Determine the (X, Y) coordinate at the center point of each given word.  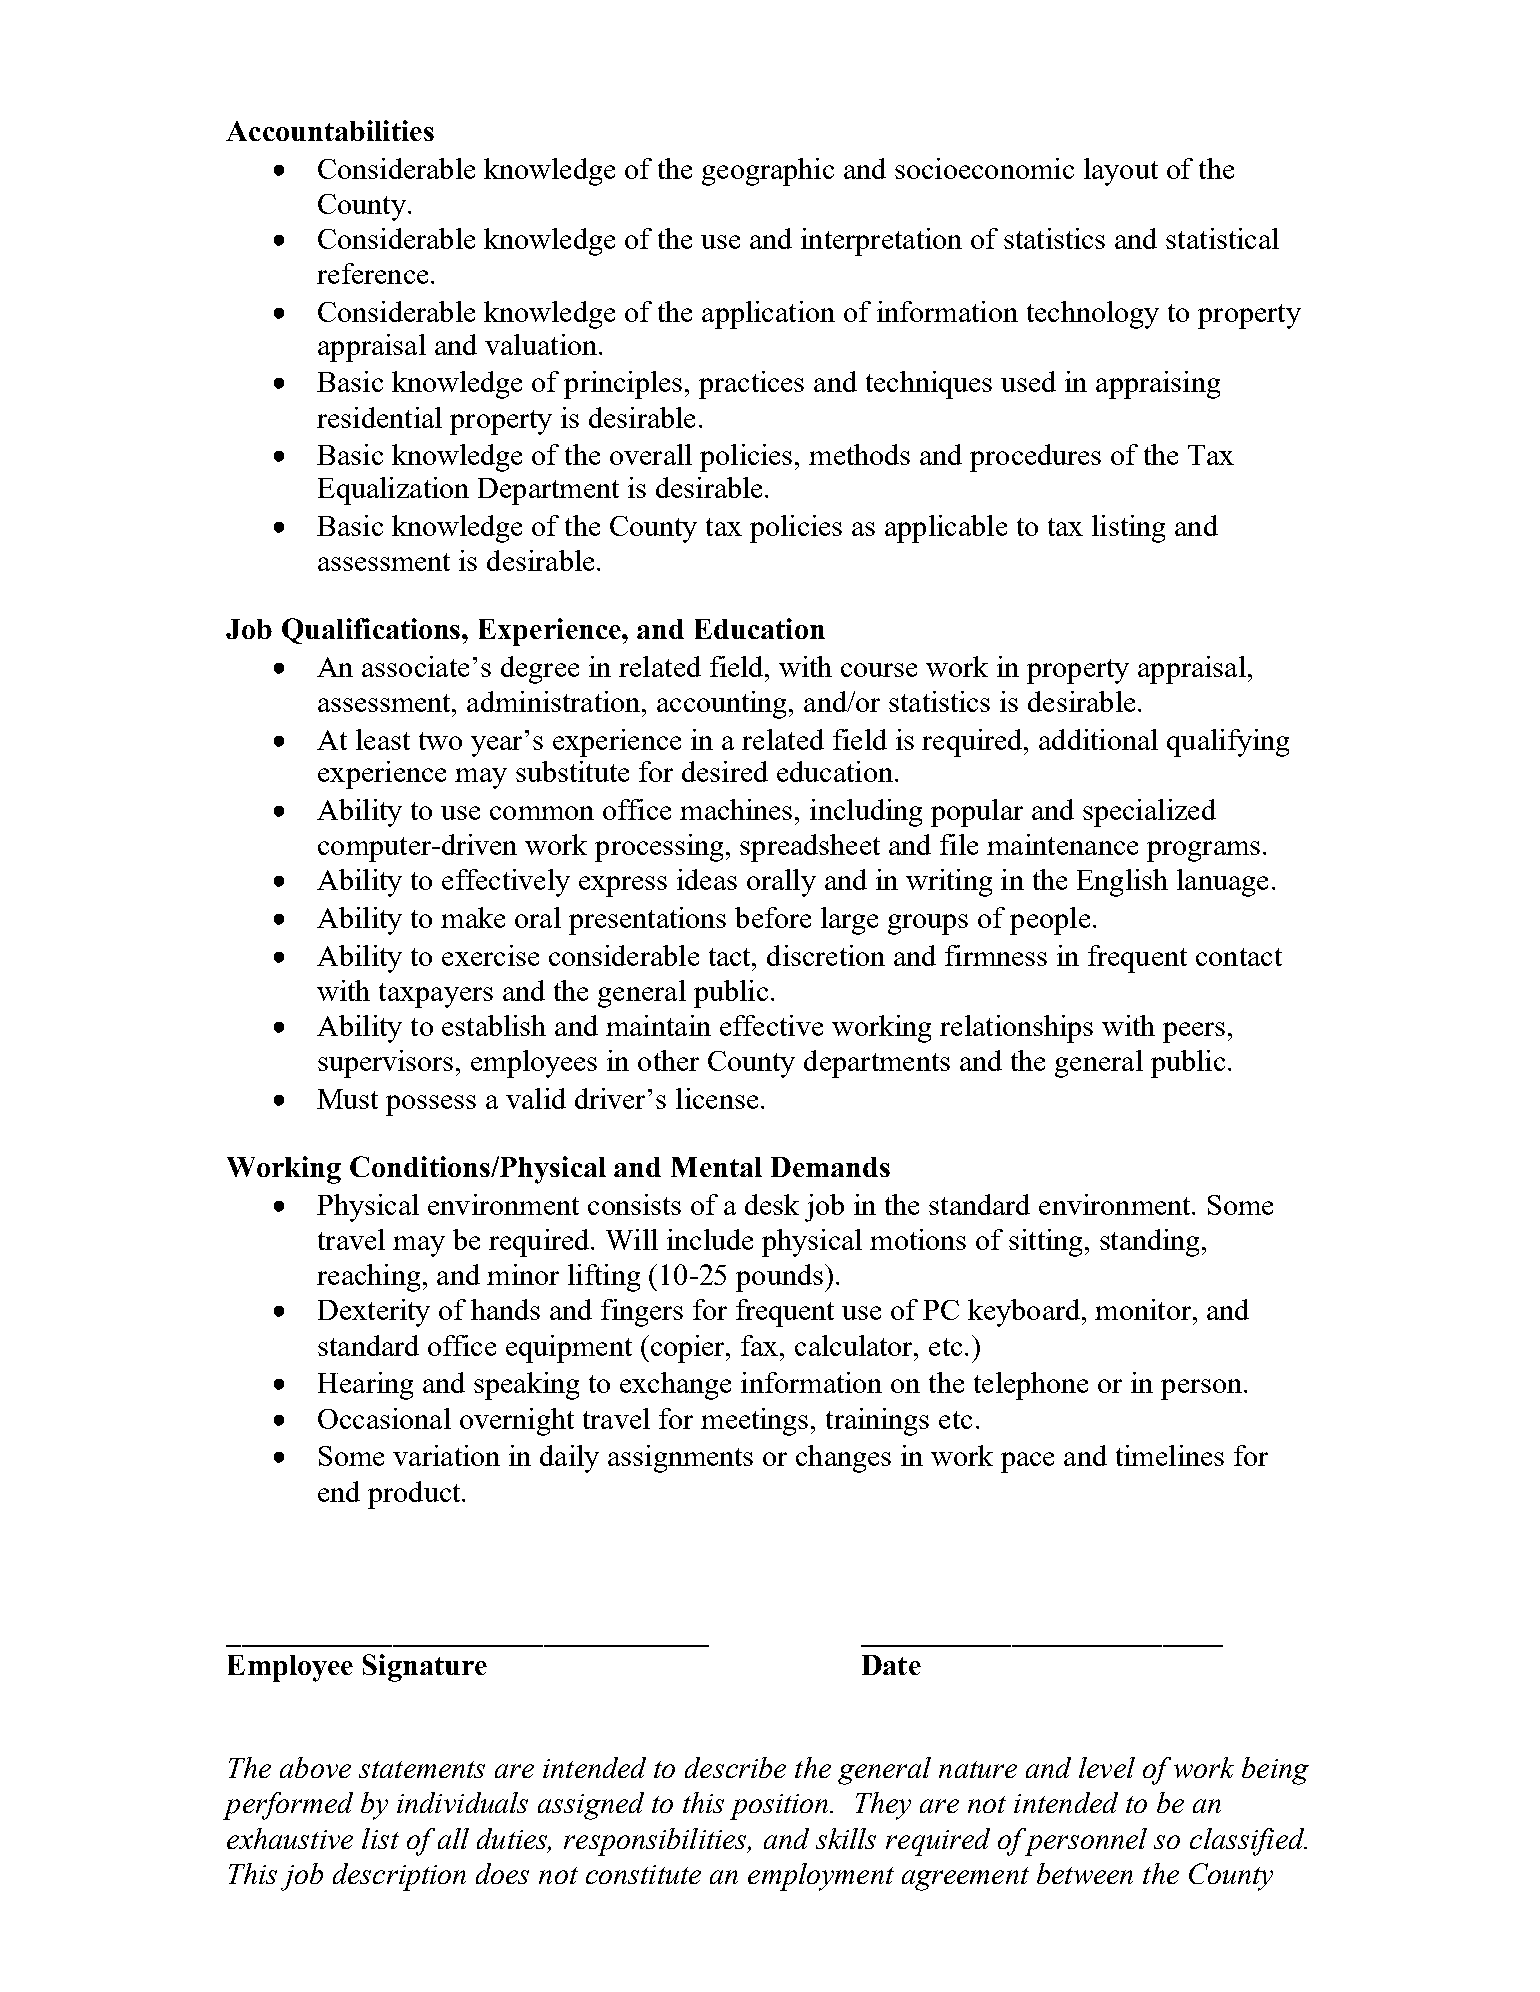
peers (1194, 1032)
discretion (826, 955)
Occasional (384, 1418)
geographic (768, 172)
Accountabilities (330, 130)
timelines (1170, 1455)
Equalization (393, 491)
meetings (754, 1422)
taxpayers (436, 995)
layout (1121, 172)
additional (1098, 739)
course (879, 670)
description (399, 1877)
